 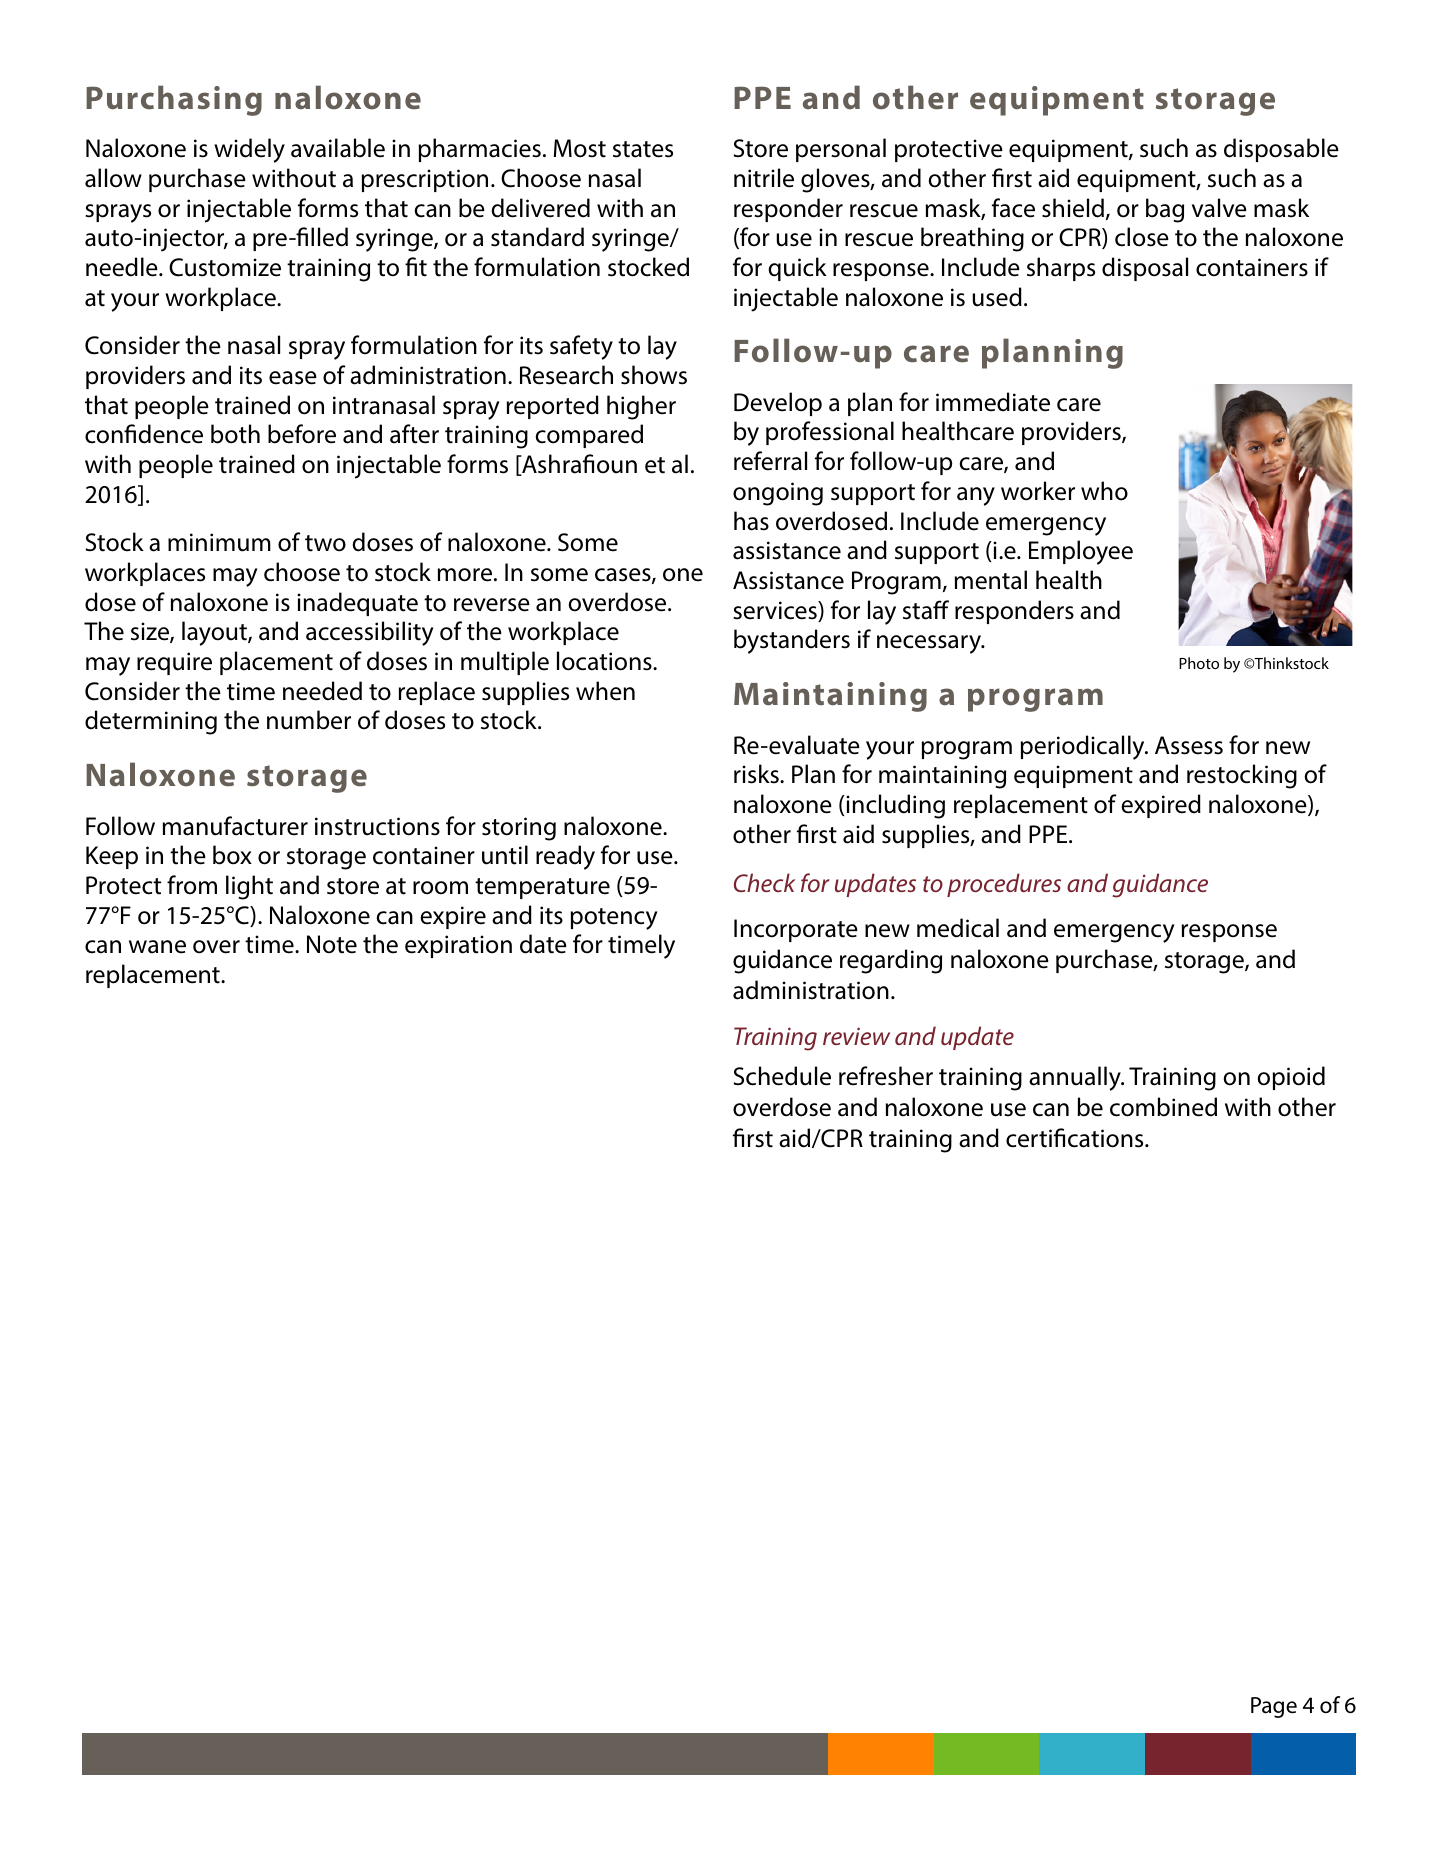 I want to click on ongoing, so click(x=778, y=494).
